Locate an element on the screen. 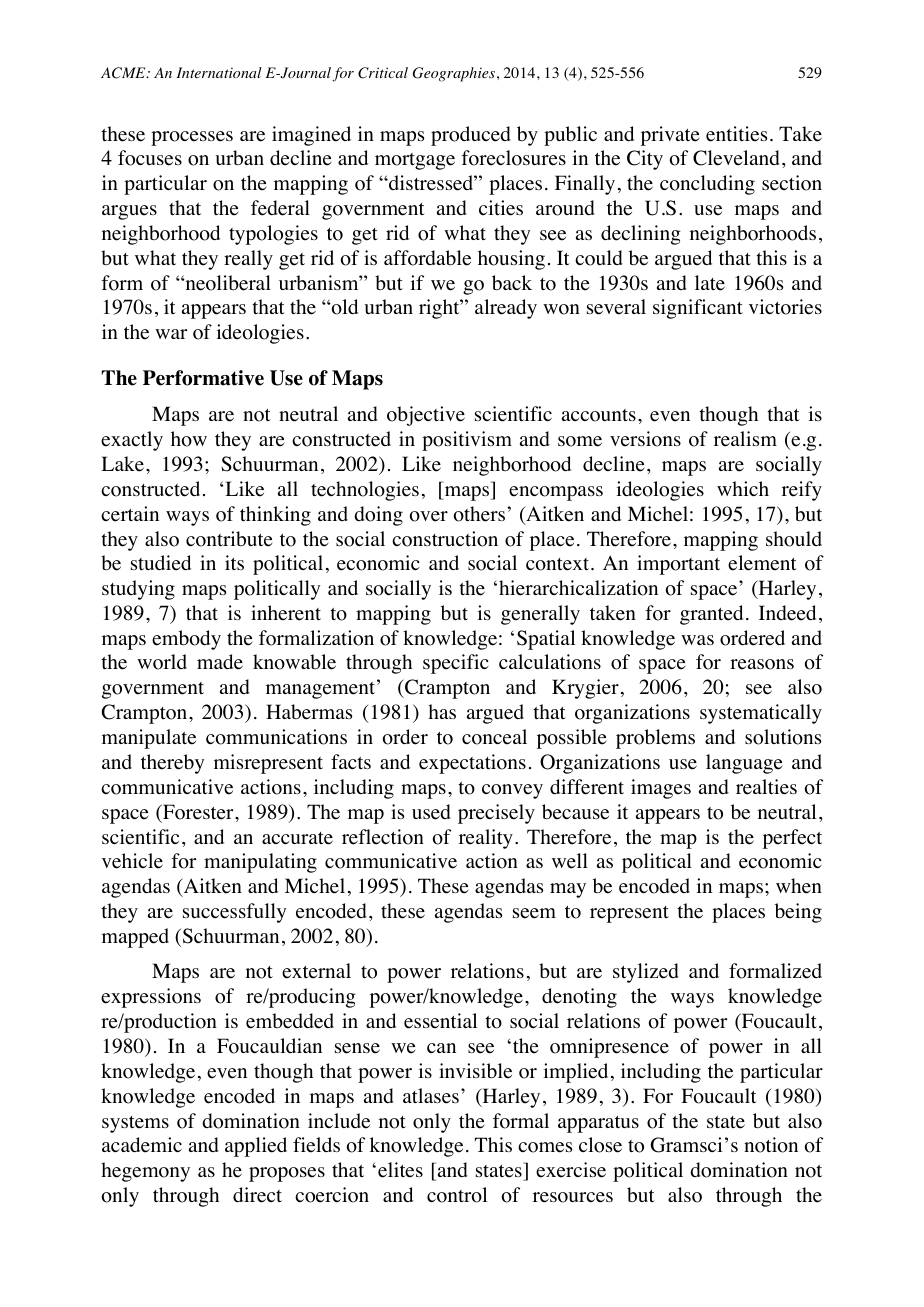  entities is located at coordinates (736, 134).
